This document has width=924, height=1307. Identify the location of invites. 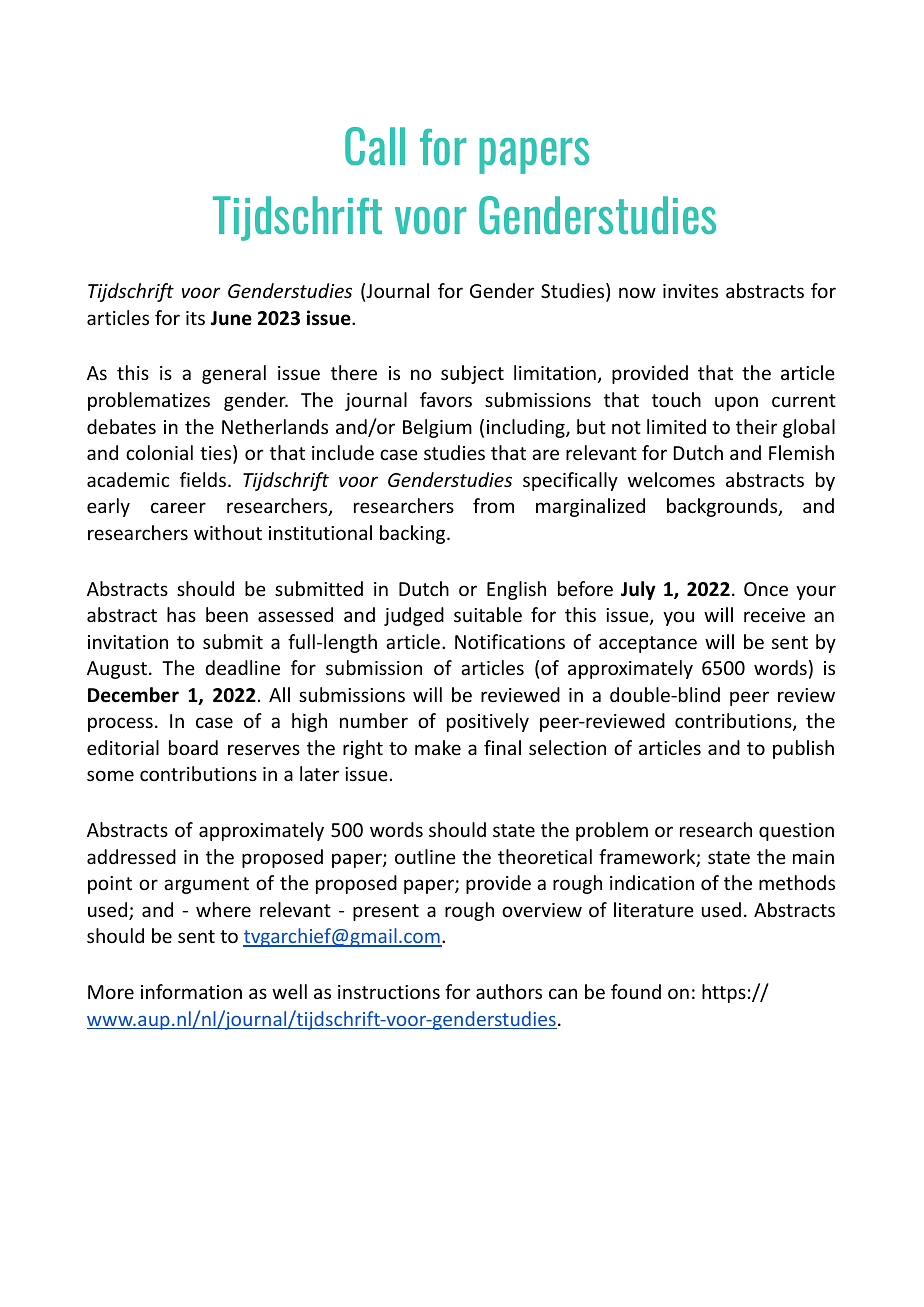
(690, 291).
